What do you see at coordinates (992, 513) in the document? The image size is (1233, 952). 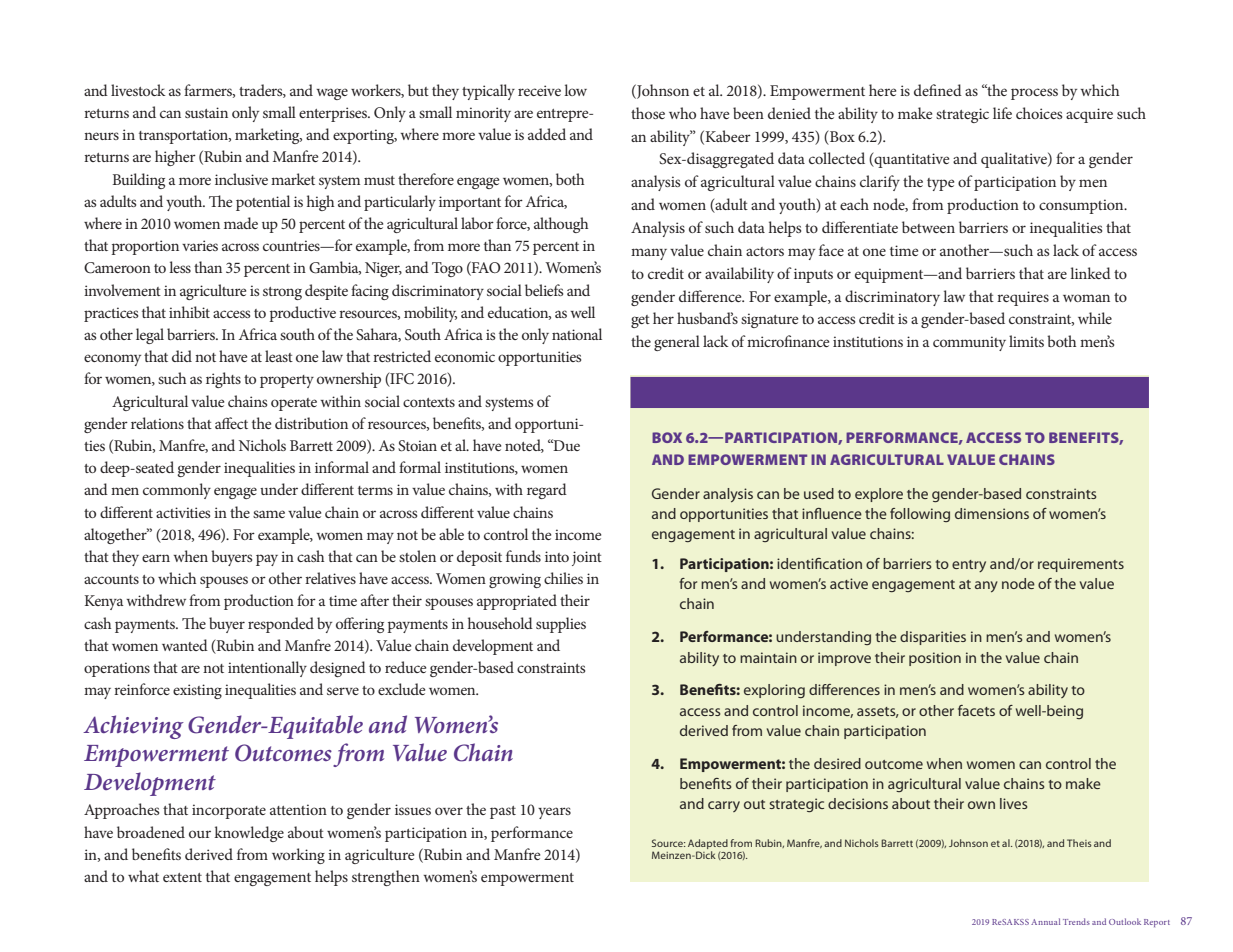 I see `dimensions` at bounding box center [992, 513].
